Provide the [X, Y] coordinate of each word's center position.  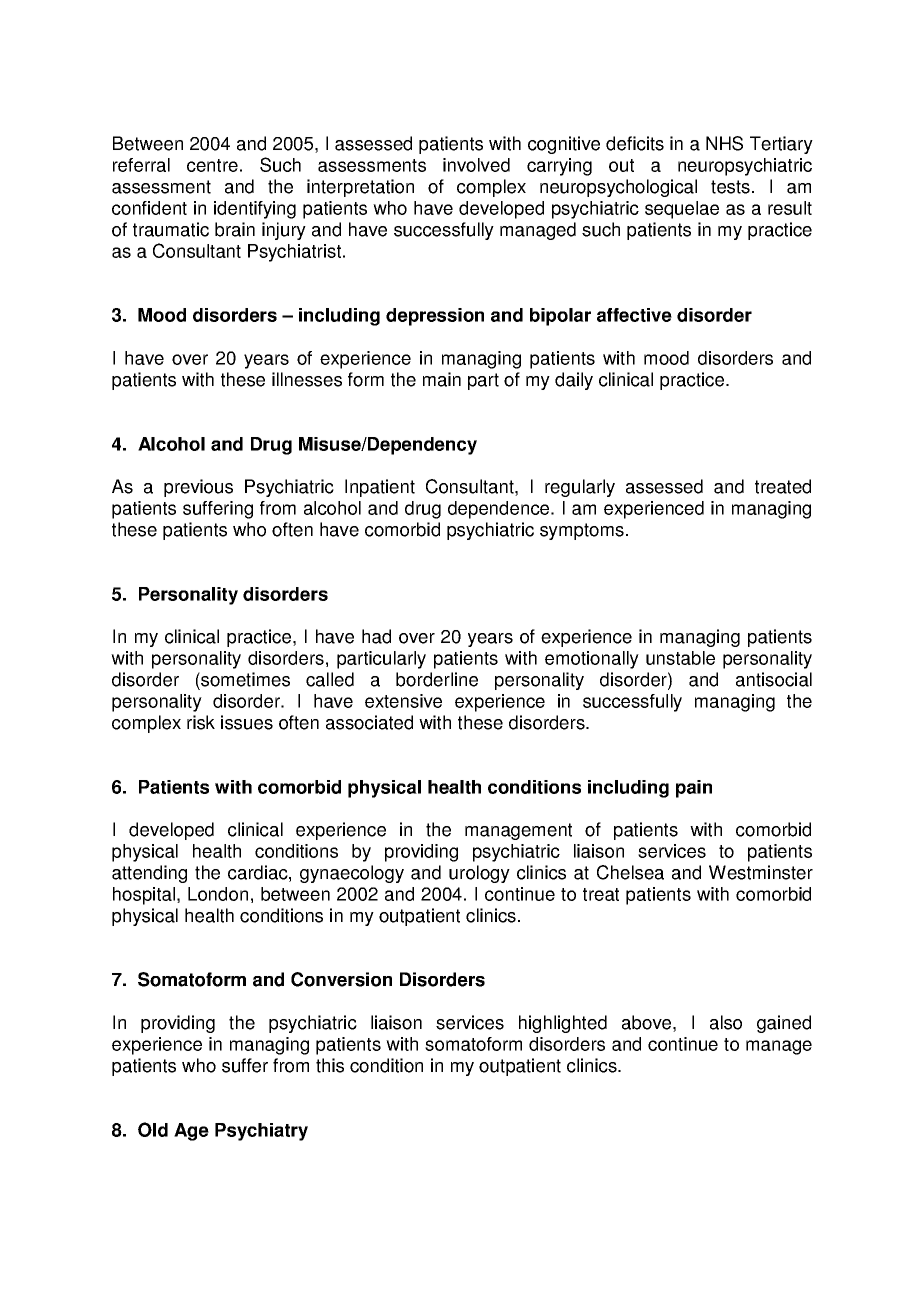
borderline [437, 679]
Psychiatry [261, 1132]
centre [212, 165]
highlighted [563, 1024]
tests [732, 187]
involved [476, 165]
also [726, 1022]
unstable [680, 658]
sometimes [244, 679]
